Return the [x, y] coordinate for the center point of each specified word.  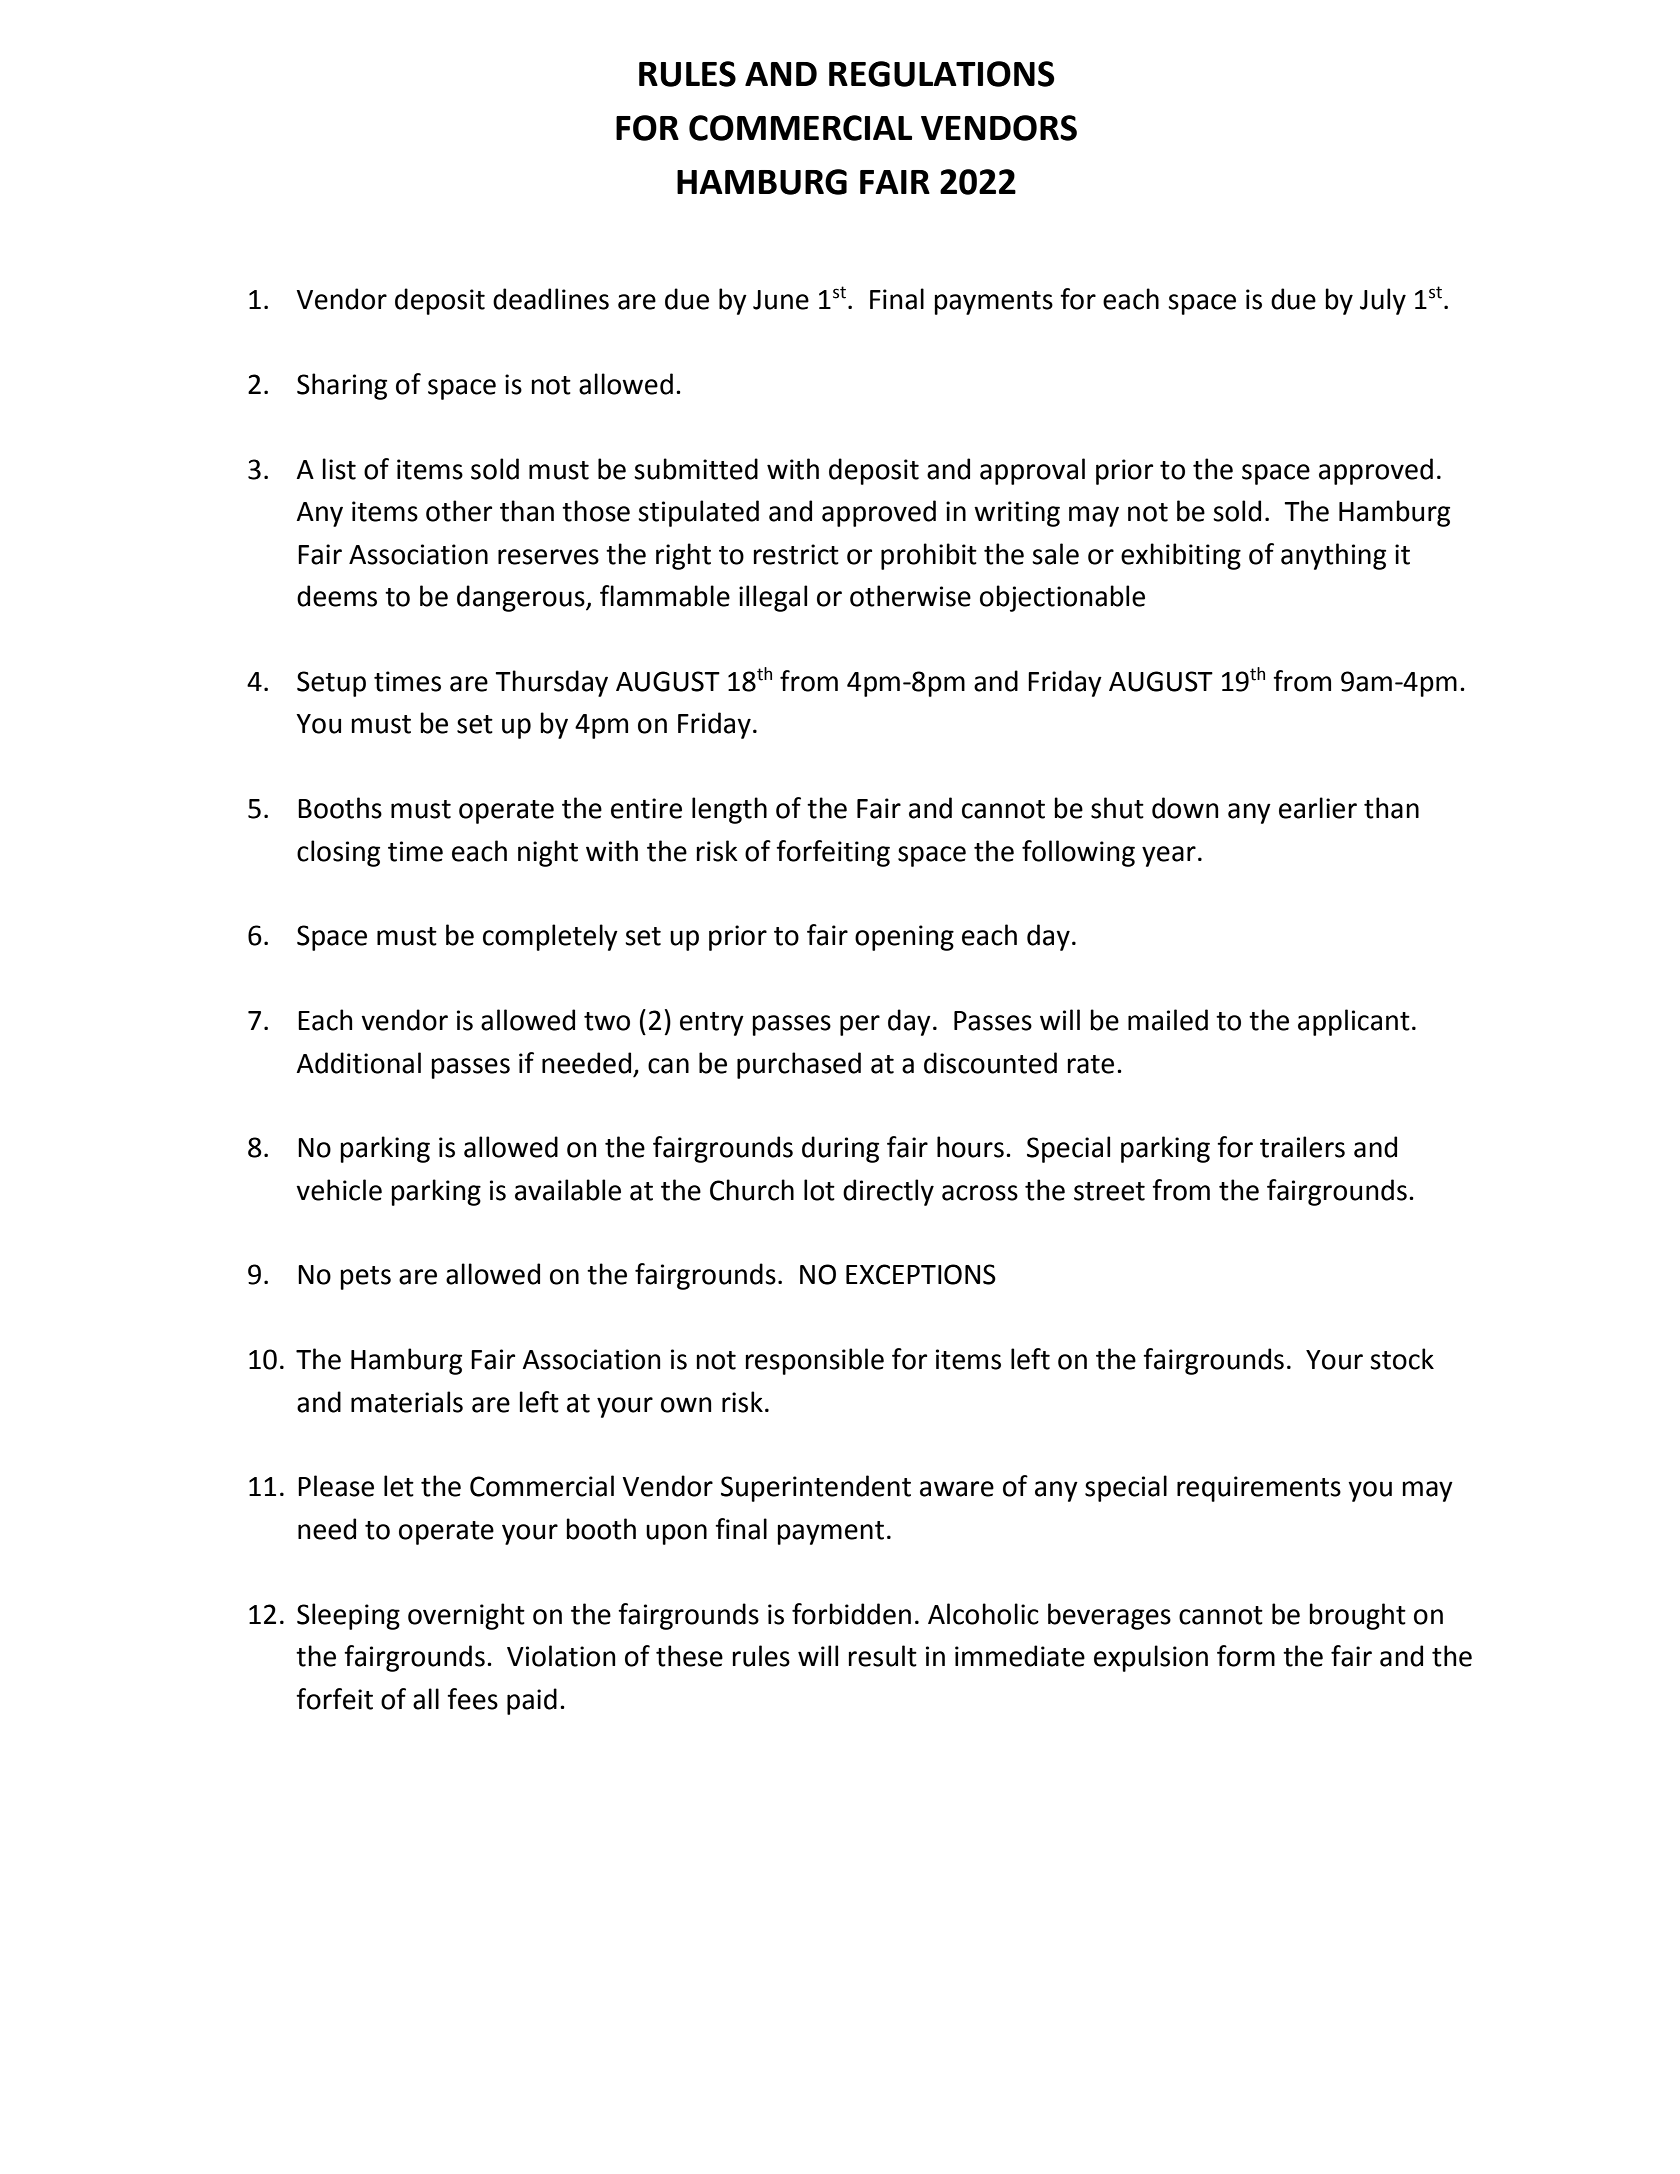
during [840, 1149]
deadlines [551, 299]
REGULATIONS [942, 74]
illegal [773, 598]
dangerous [522, 598]
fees [472, 1699]
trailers [1302, 1147]
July [1383, 301]
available [568, 1190]
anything [1333, 556]
